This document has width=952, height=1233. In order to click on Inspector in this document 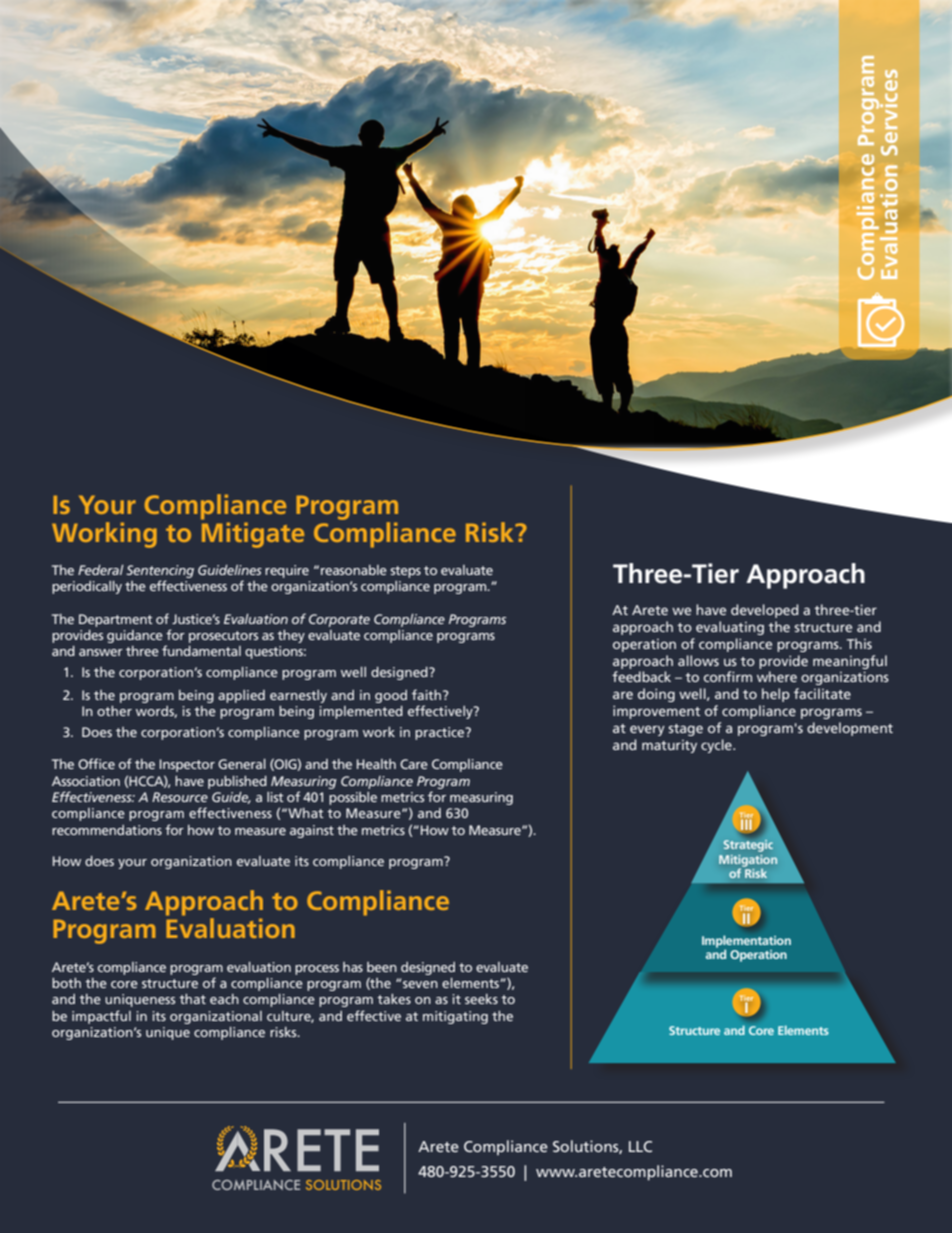, I will do `click(187, 765)`.
